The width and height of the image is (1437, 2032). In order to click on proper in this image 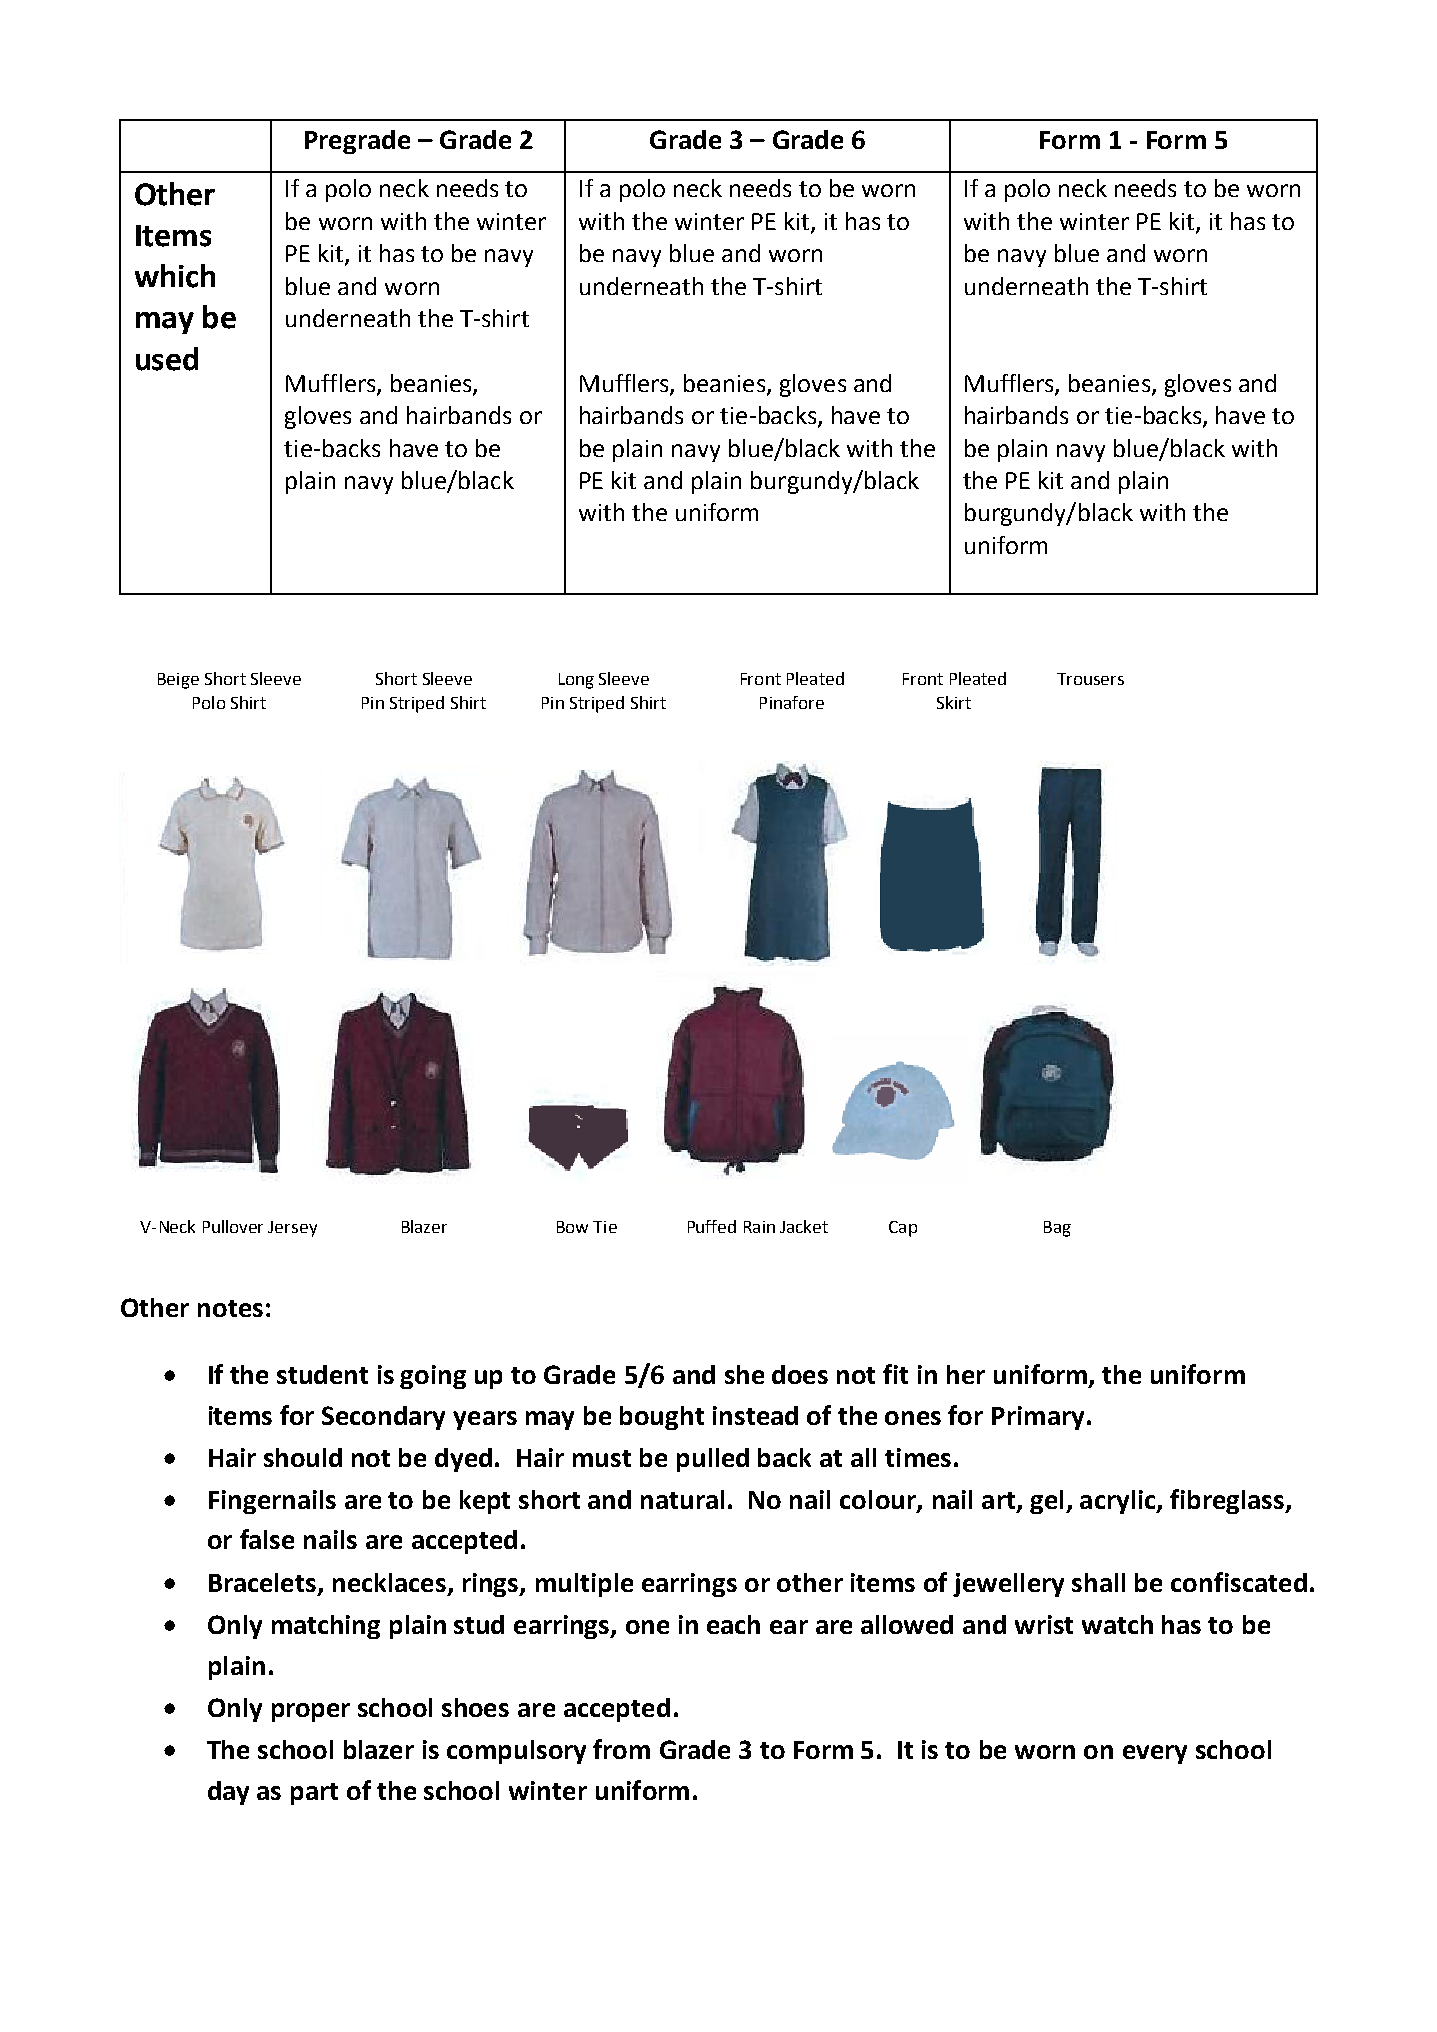, I will do `click(311, 1712)`.
